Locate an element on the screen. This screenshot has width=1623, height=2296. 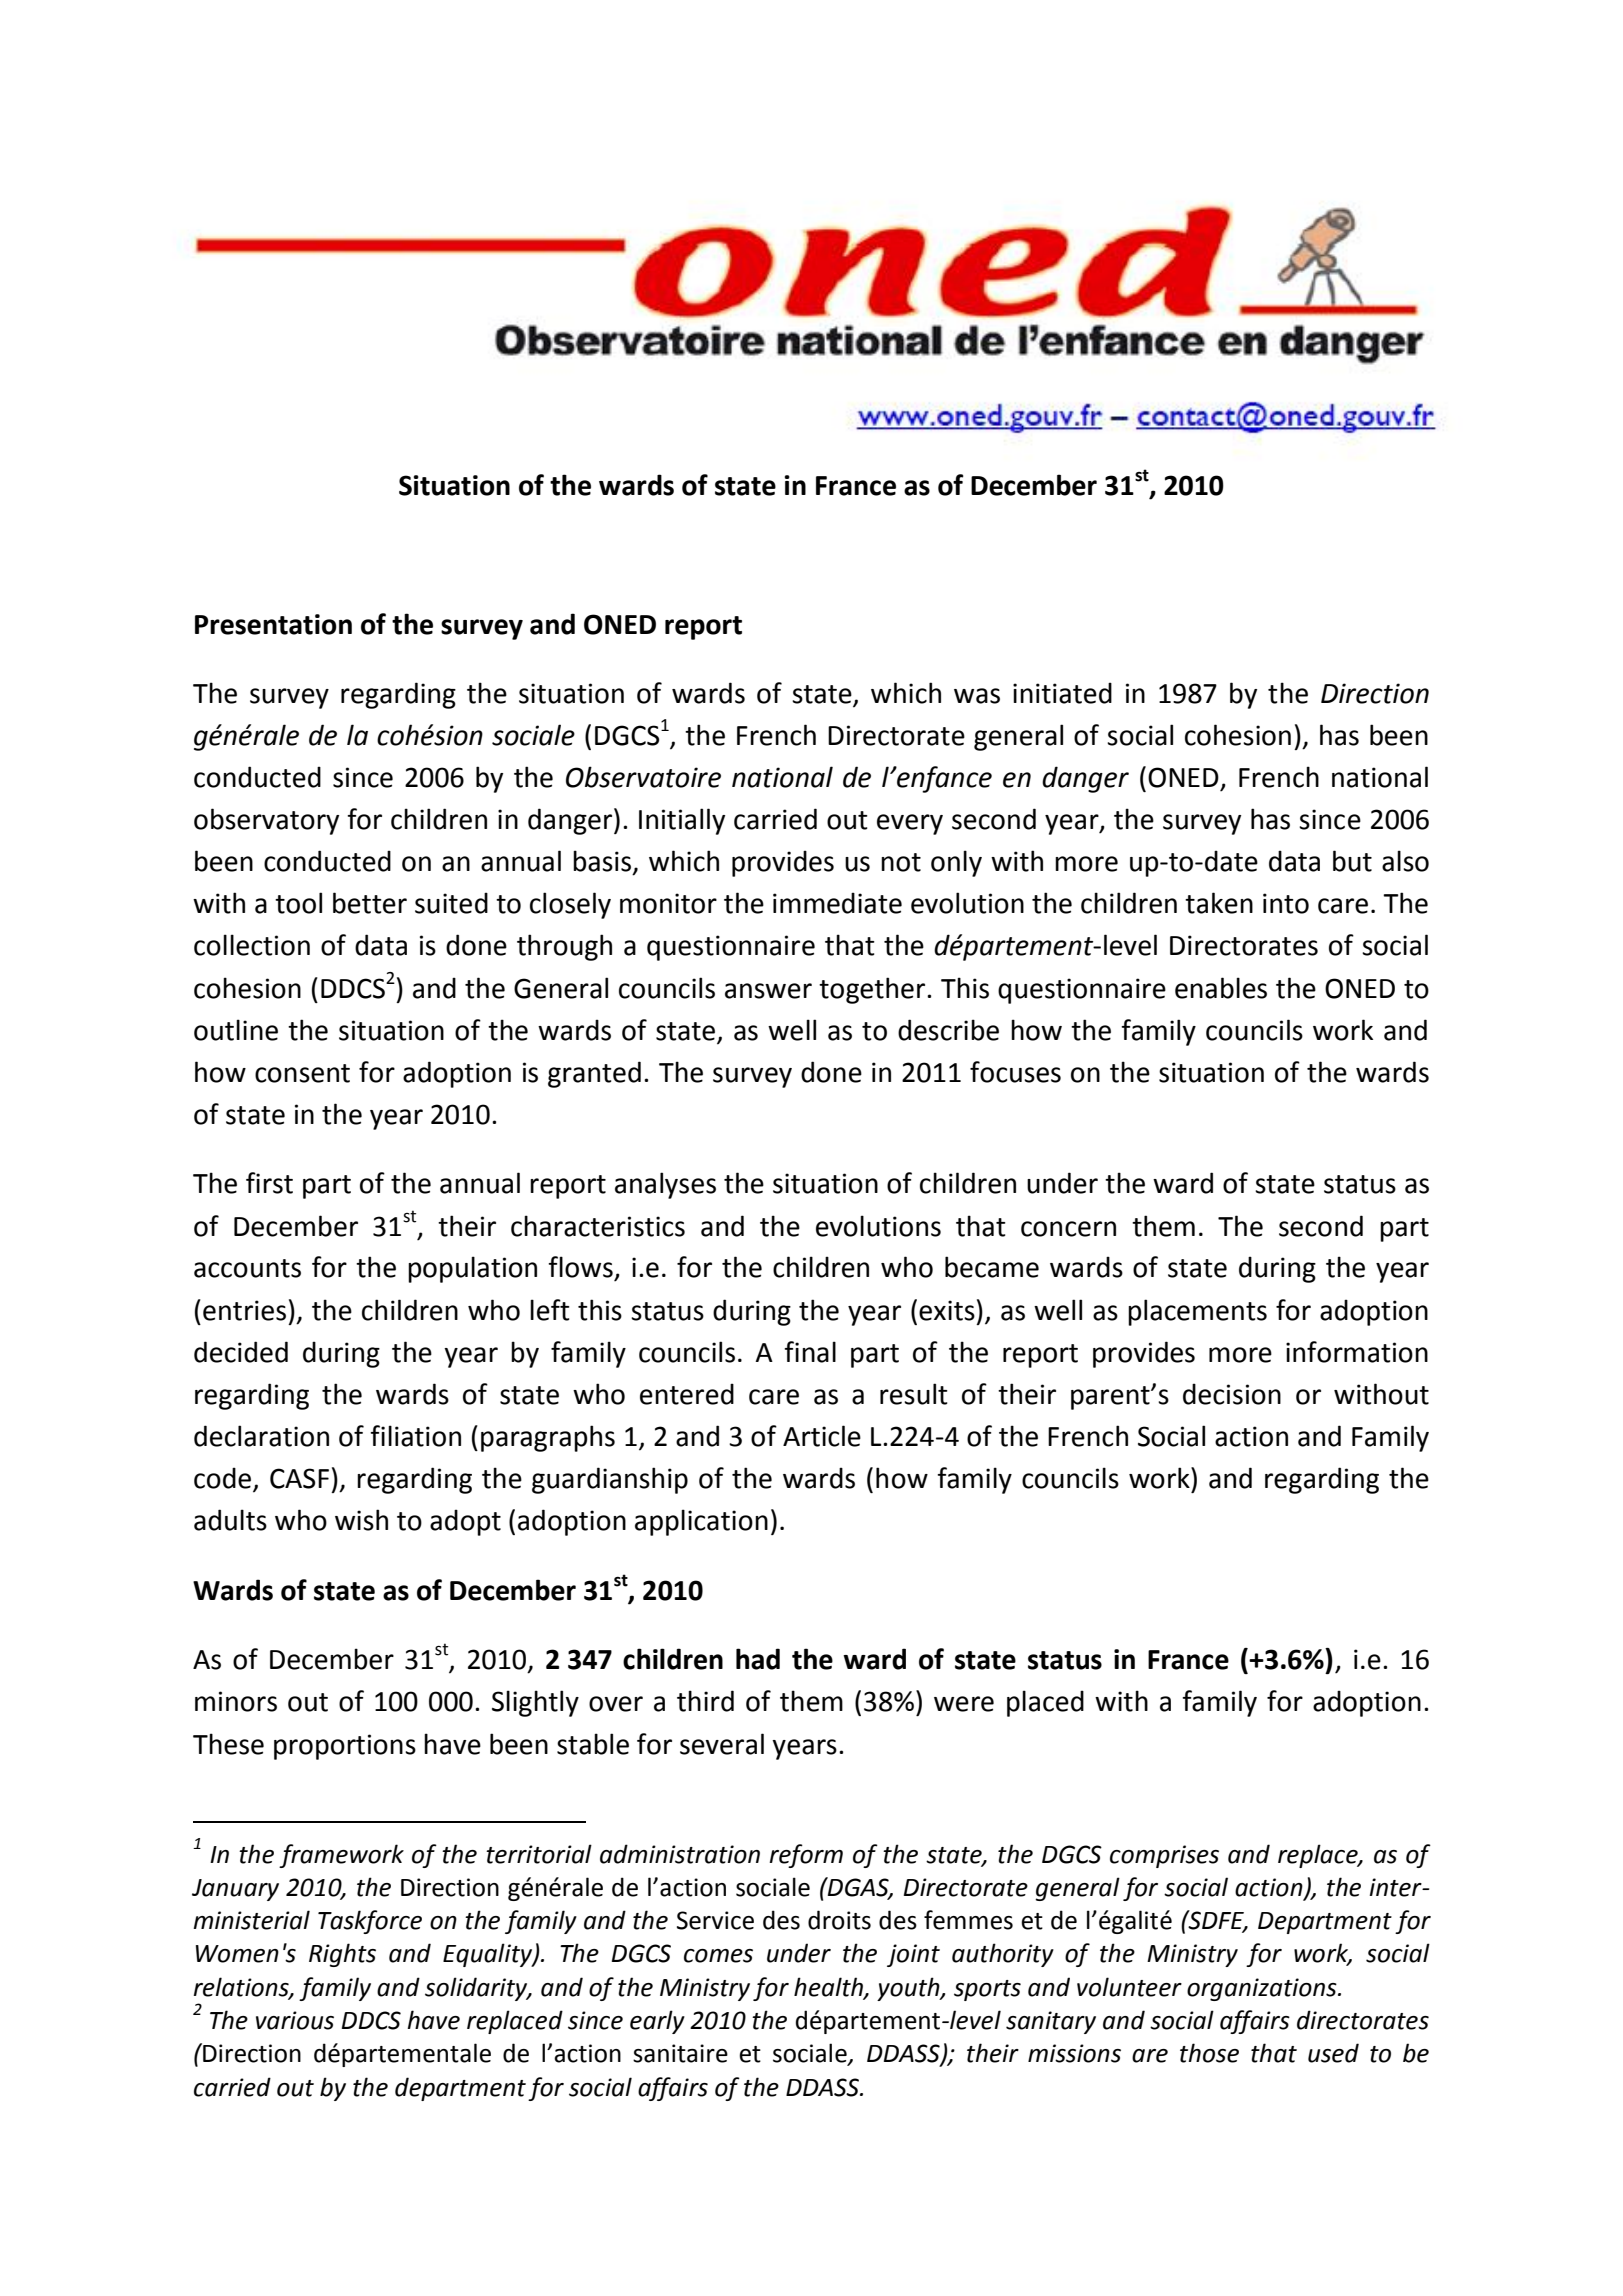
various is located at coordinates (295, 2020).
